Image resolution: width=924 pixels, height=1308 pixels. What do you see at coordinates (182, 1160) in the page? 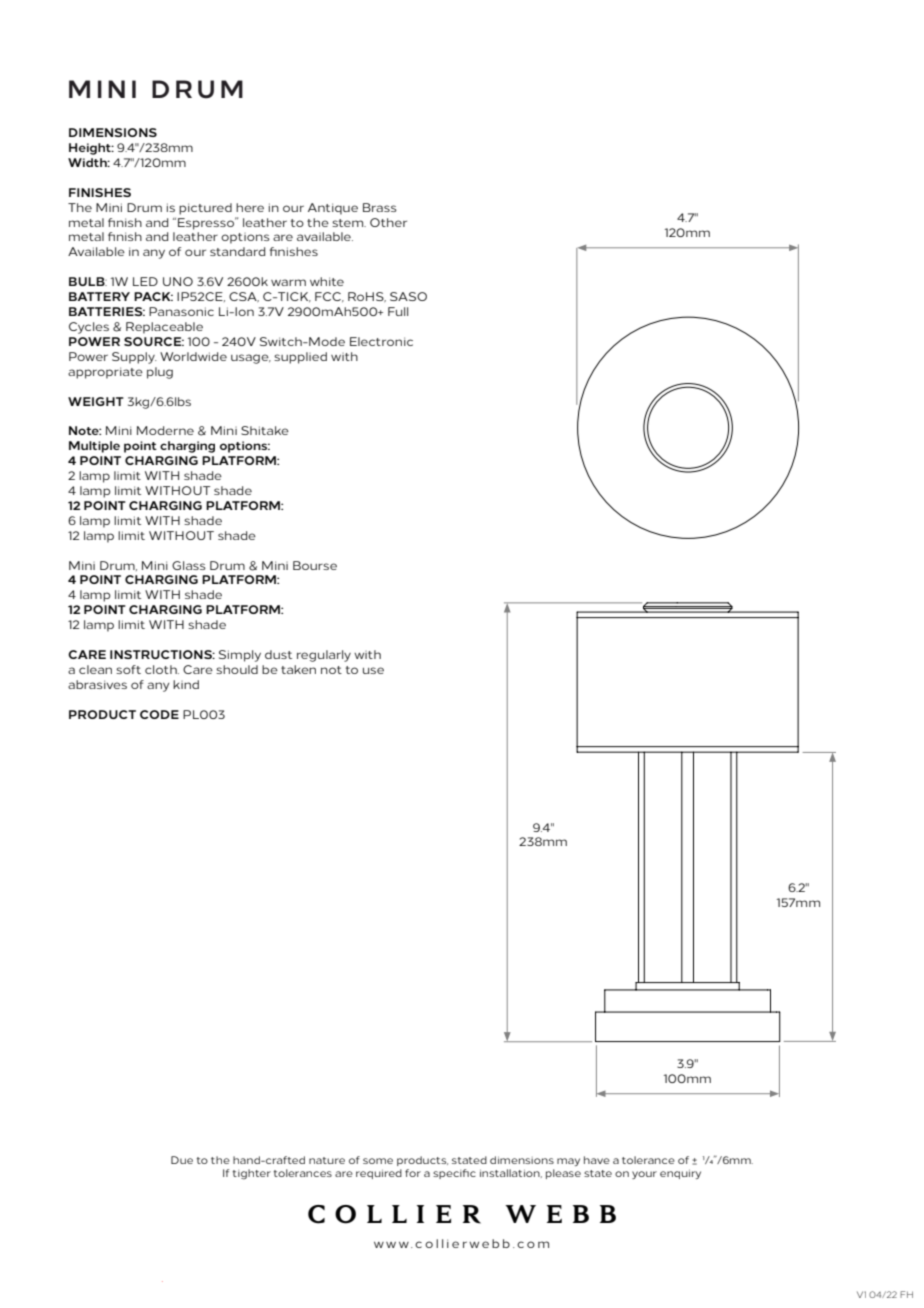
I see `Due` at bounding box center [182, 1160].
